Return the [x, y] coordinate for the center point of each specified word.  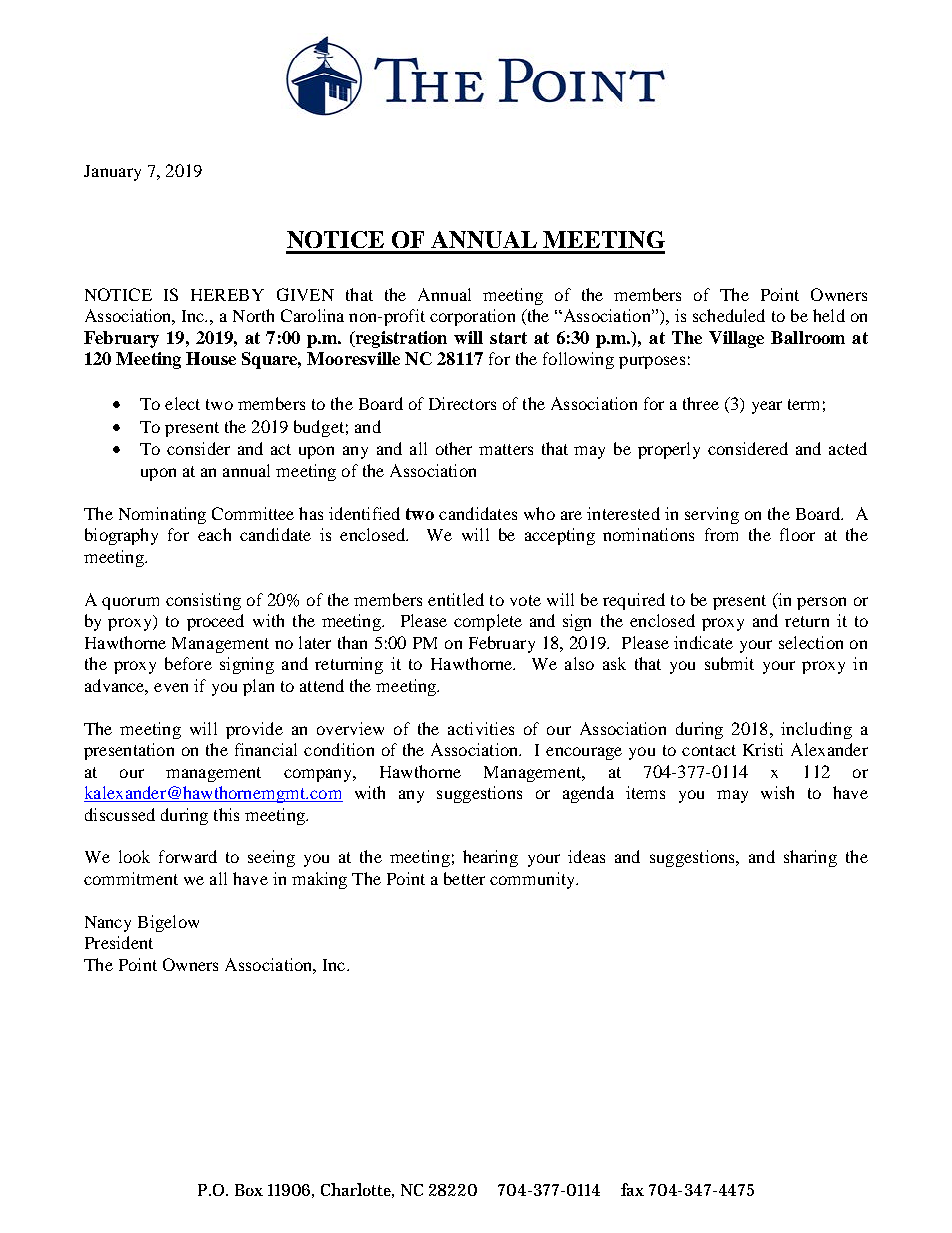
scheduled [729, 315]
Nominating [162, 515]
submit [729, 663]
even [171, 687]
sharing [810, 858]
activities [481, 728]
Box [249, 1190]
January [112, 173]
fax [632, 1189]
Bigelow [168, 923]
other [454, 448]
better [464, 878]
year [767, 407]
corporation [472, 317]
